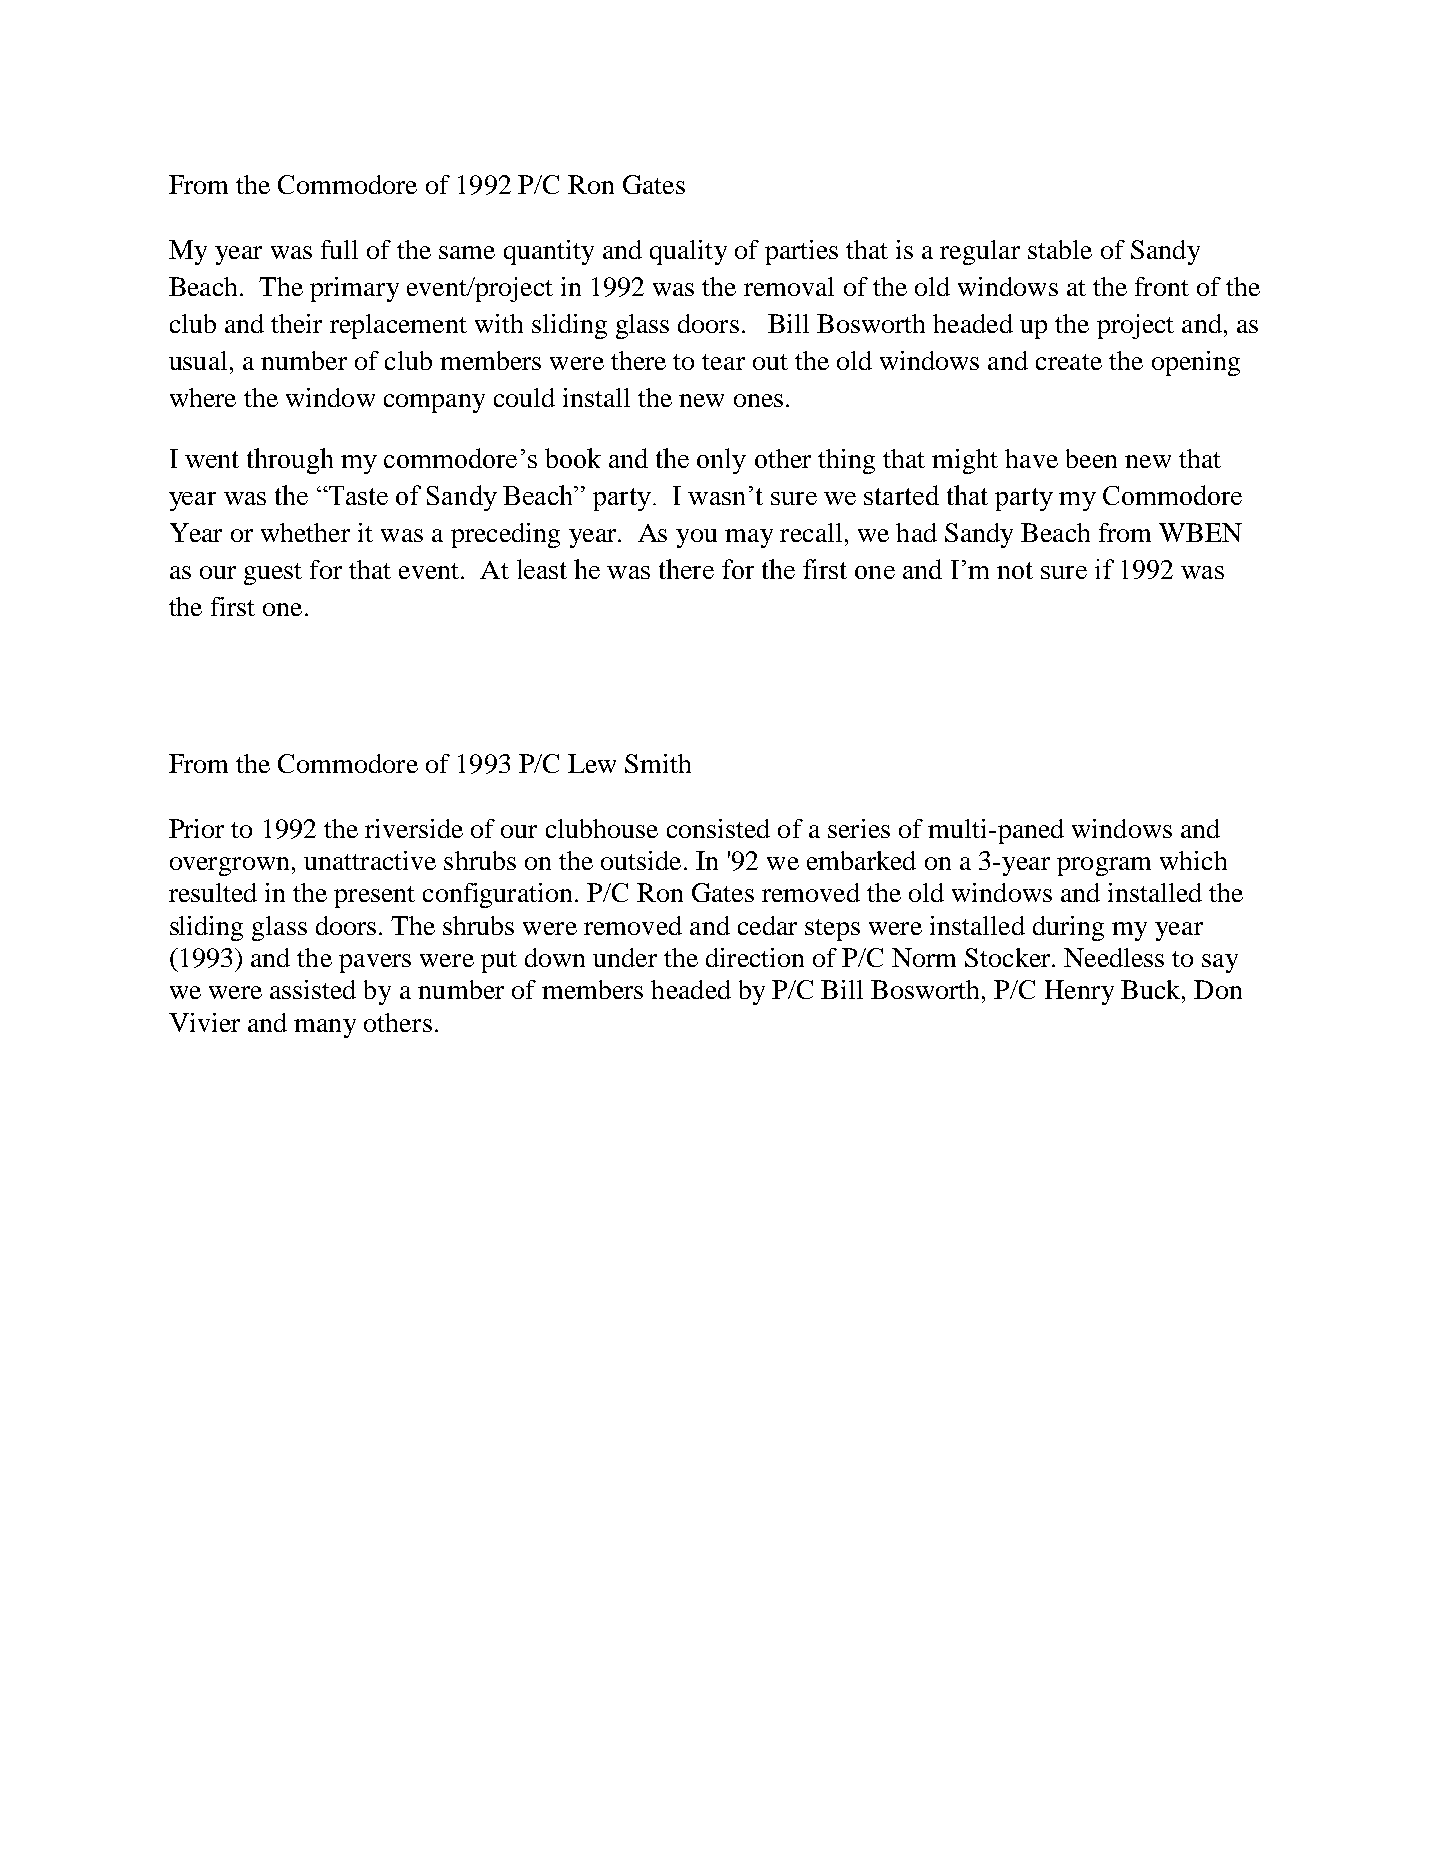 The width and height of the image is (1432, 1853). What do you see at coordinates (1015, 570) in the image?
I see `not` at bounding box center [1015, 570].
